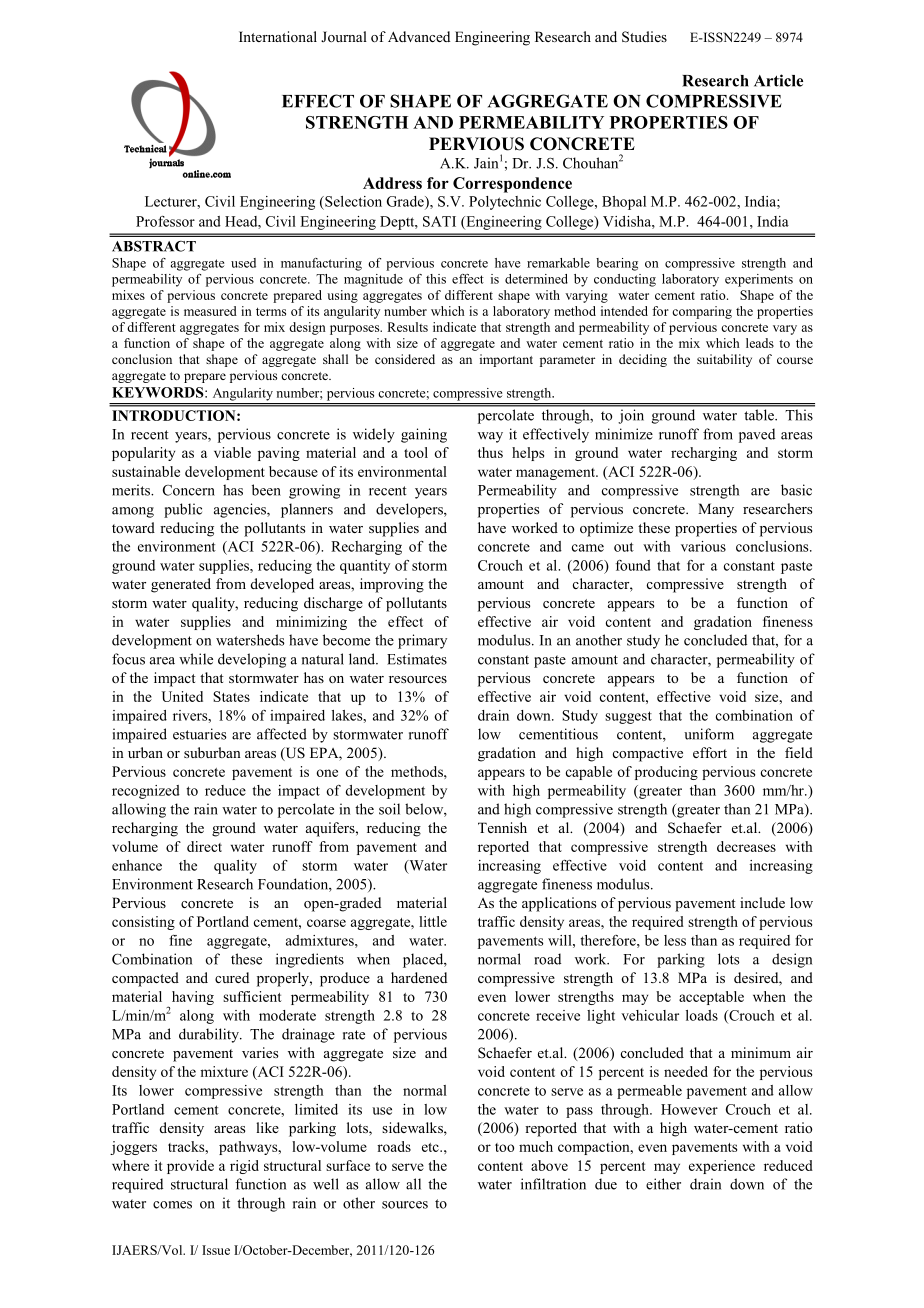 This screenshot has height=1308, width=924. What do you see at coordinates (422, 641) in the screenshot?
I see `primary` at bounding box center [422, 641].
